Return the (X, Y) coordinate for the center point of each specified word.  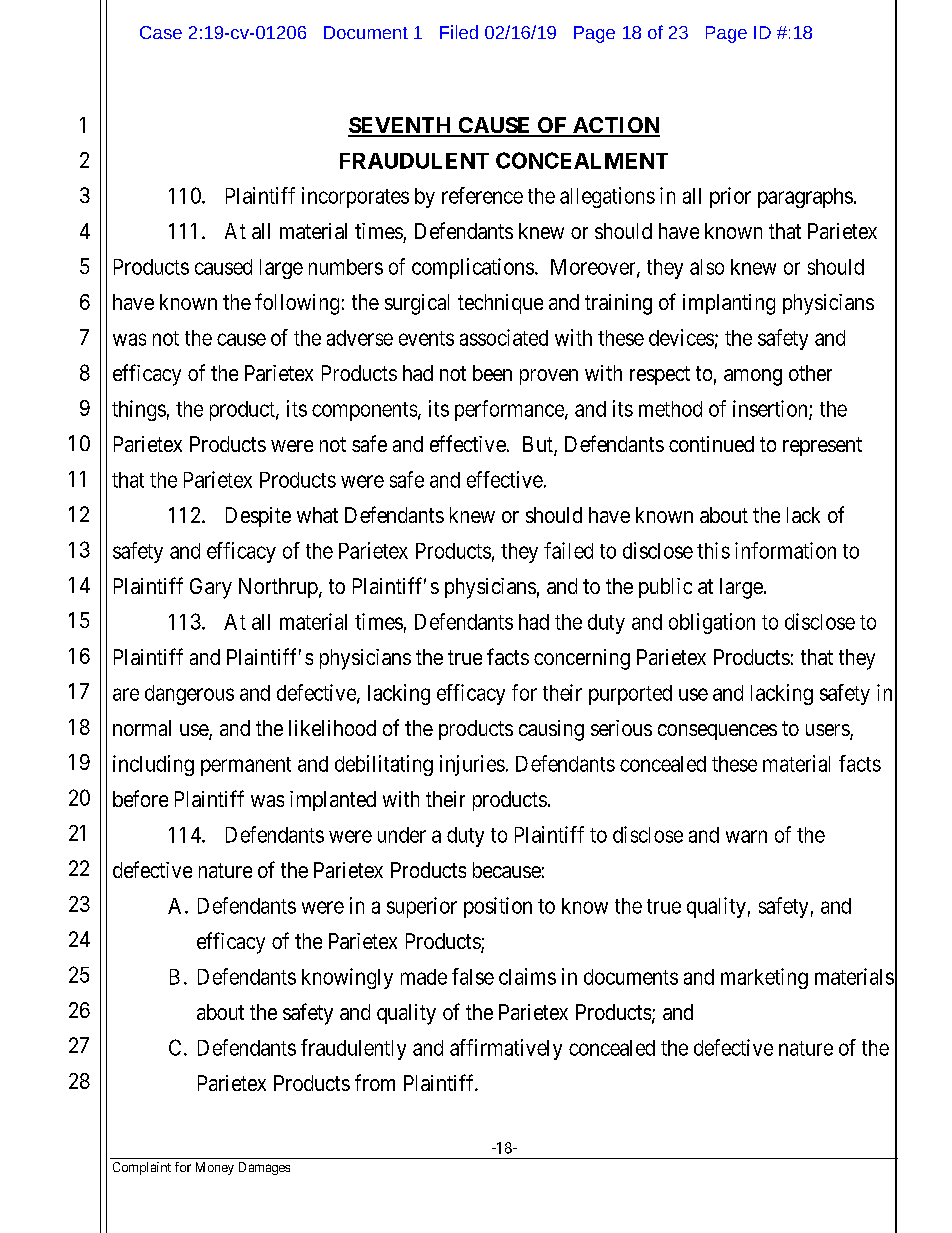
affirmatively (506, 1049)
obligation (712, 623)
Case (161, 32)
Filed (459, 32)
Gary (211, 588)
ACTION (615, 126)
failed (568, 550)
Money (215, 1168)
